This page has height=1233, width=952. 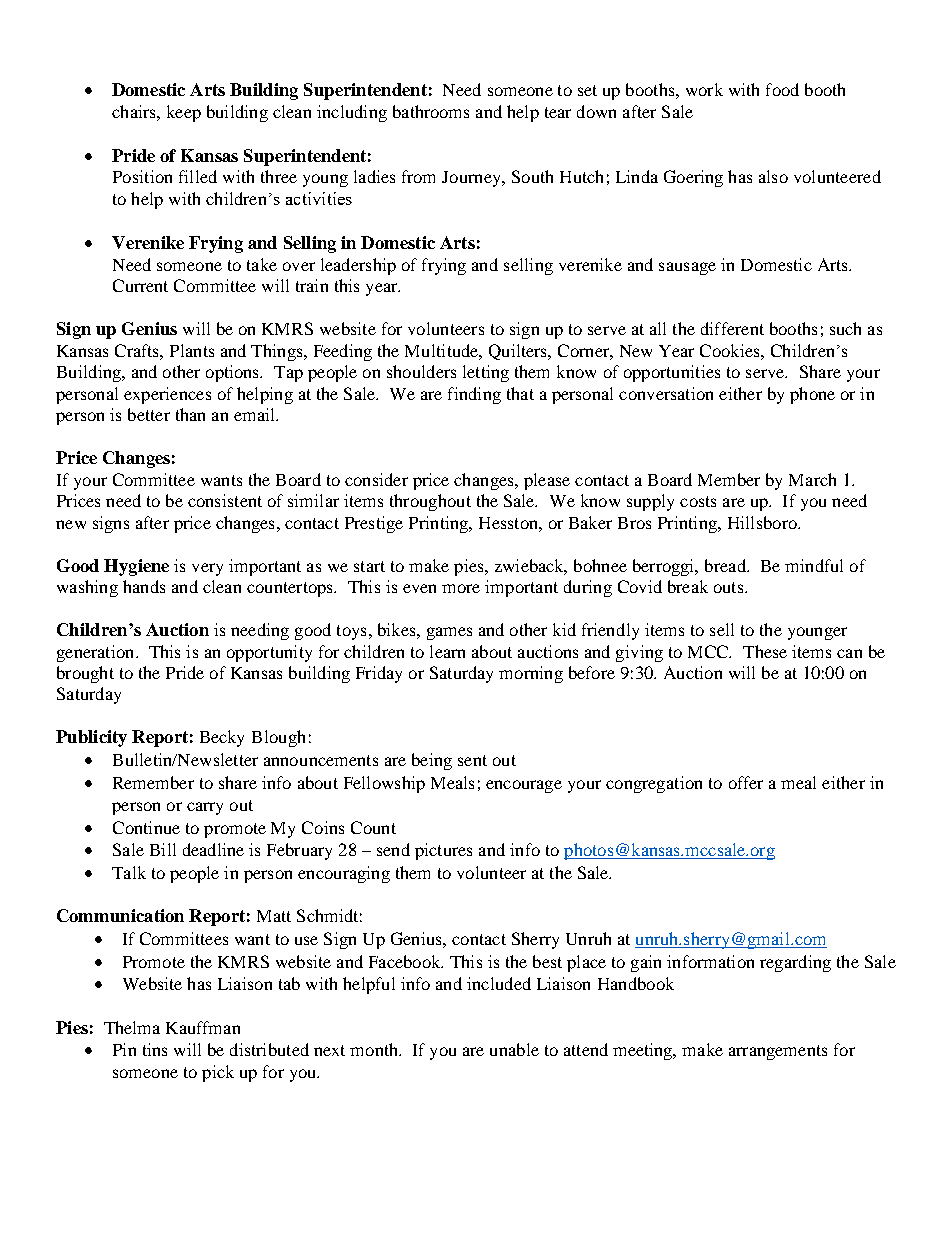 I want to click on arrangements, so click(x=778, y=1052).
